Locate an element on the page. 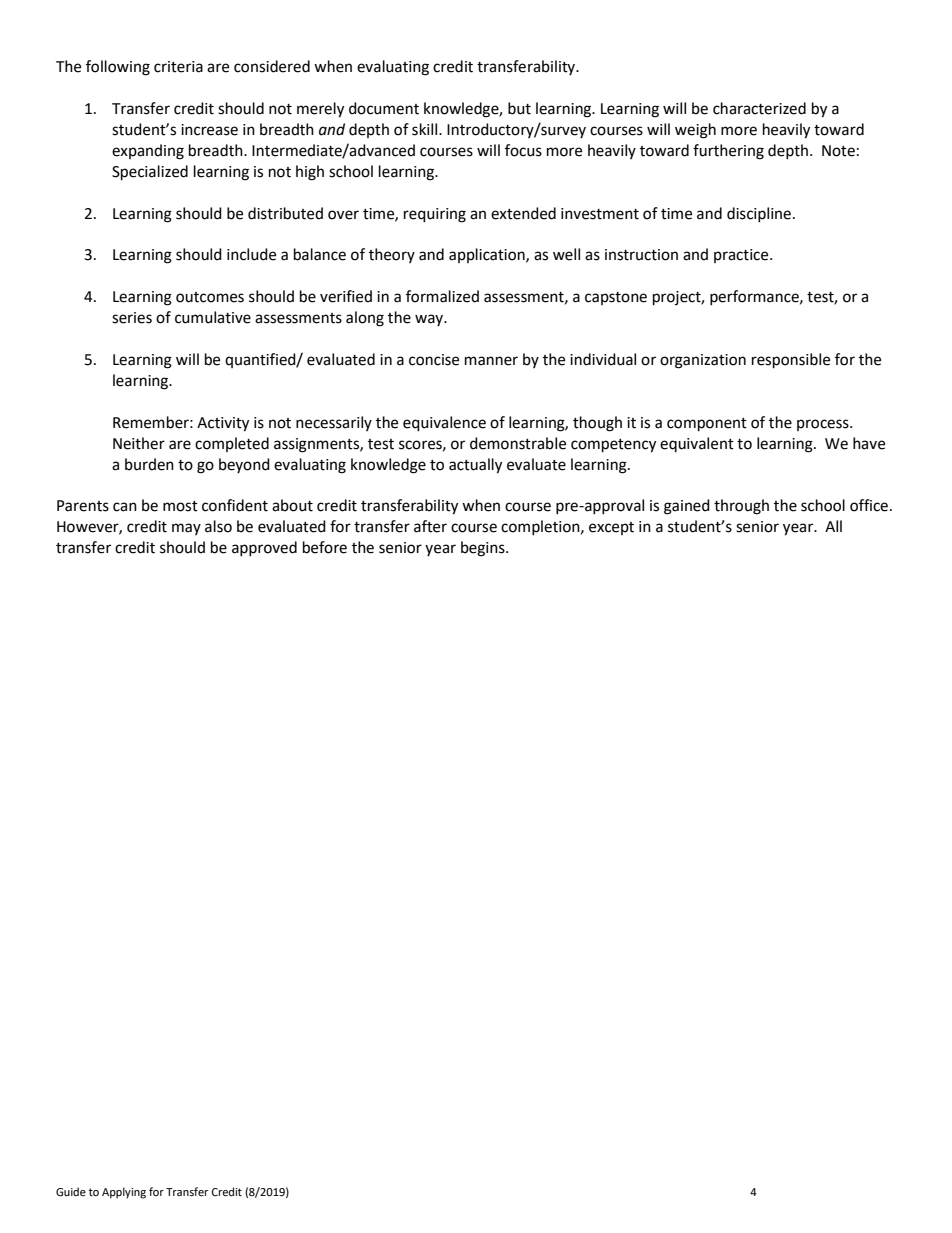  before is located at coordinates (325, 547).
